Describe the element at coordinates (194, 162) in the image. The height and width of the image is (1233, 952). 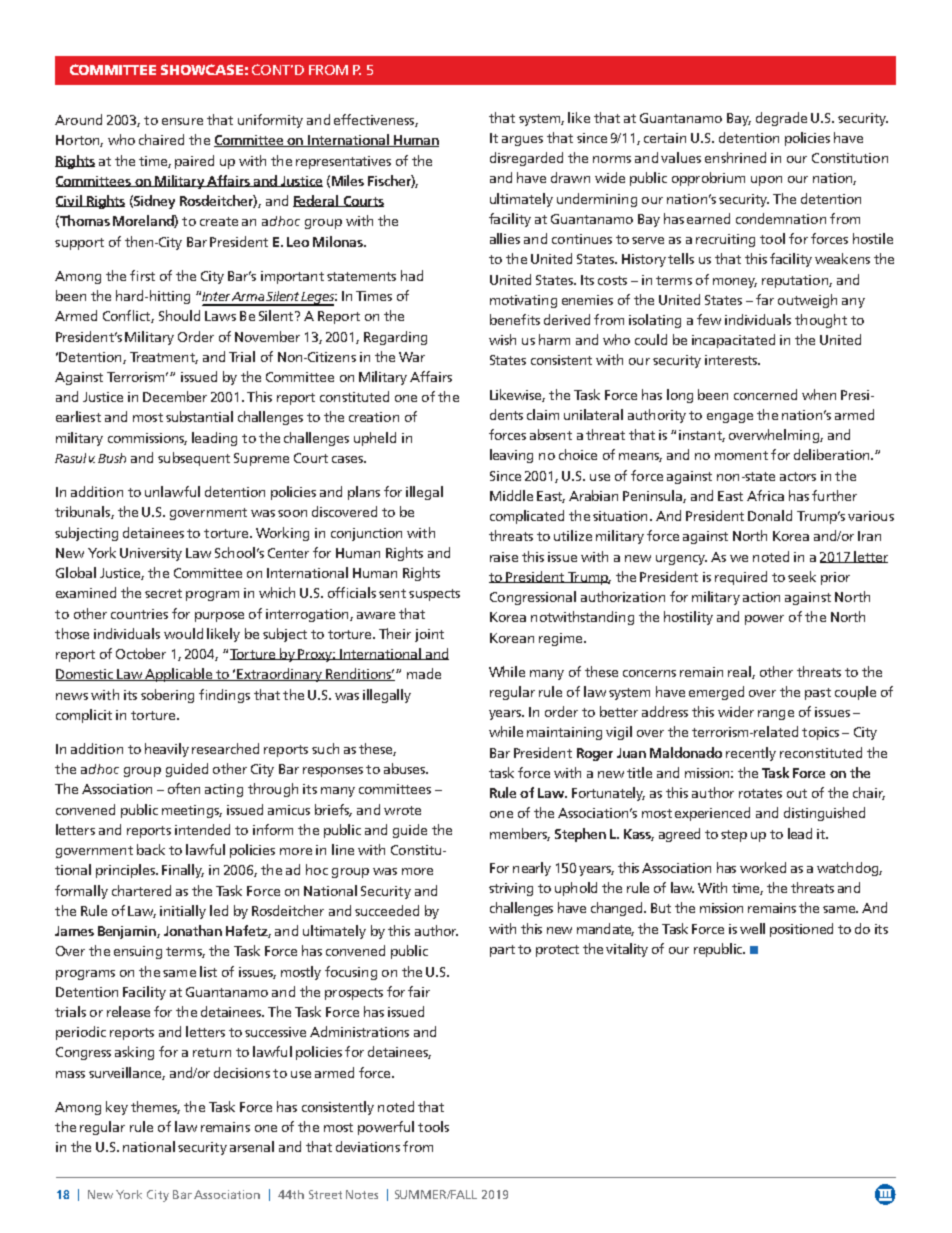
I see `paired` at that location.
